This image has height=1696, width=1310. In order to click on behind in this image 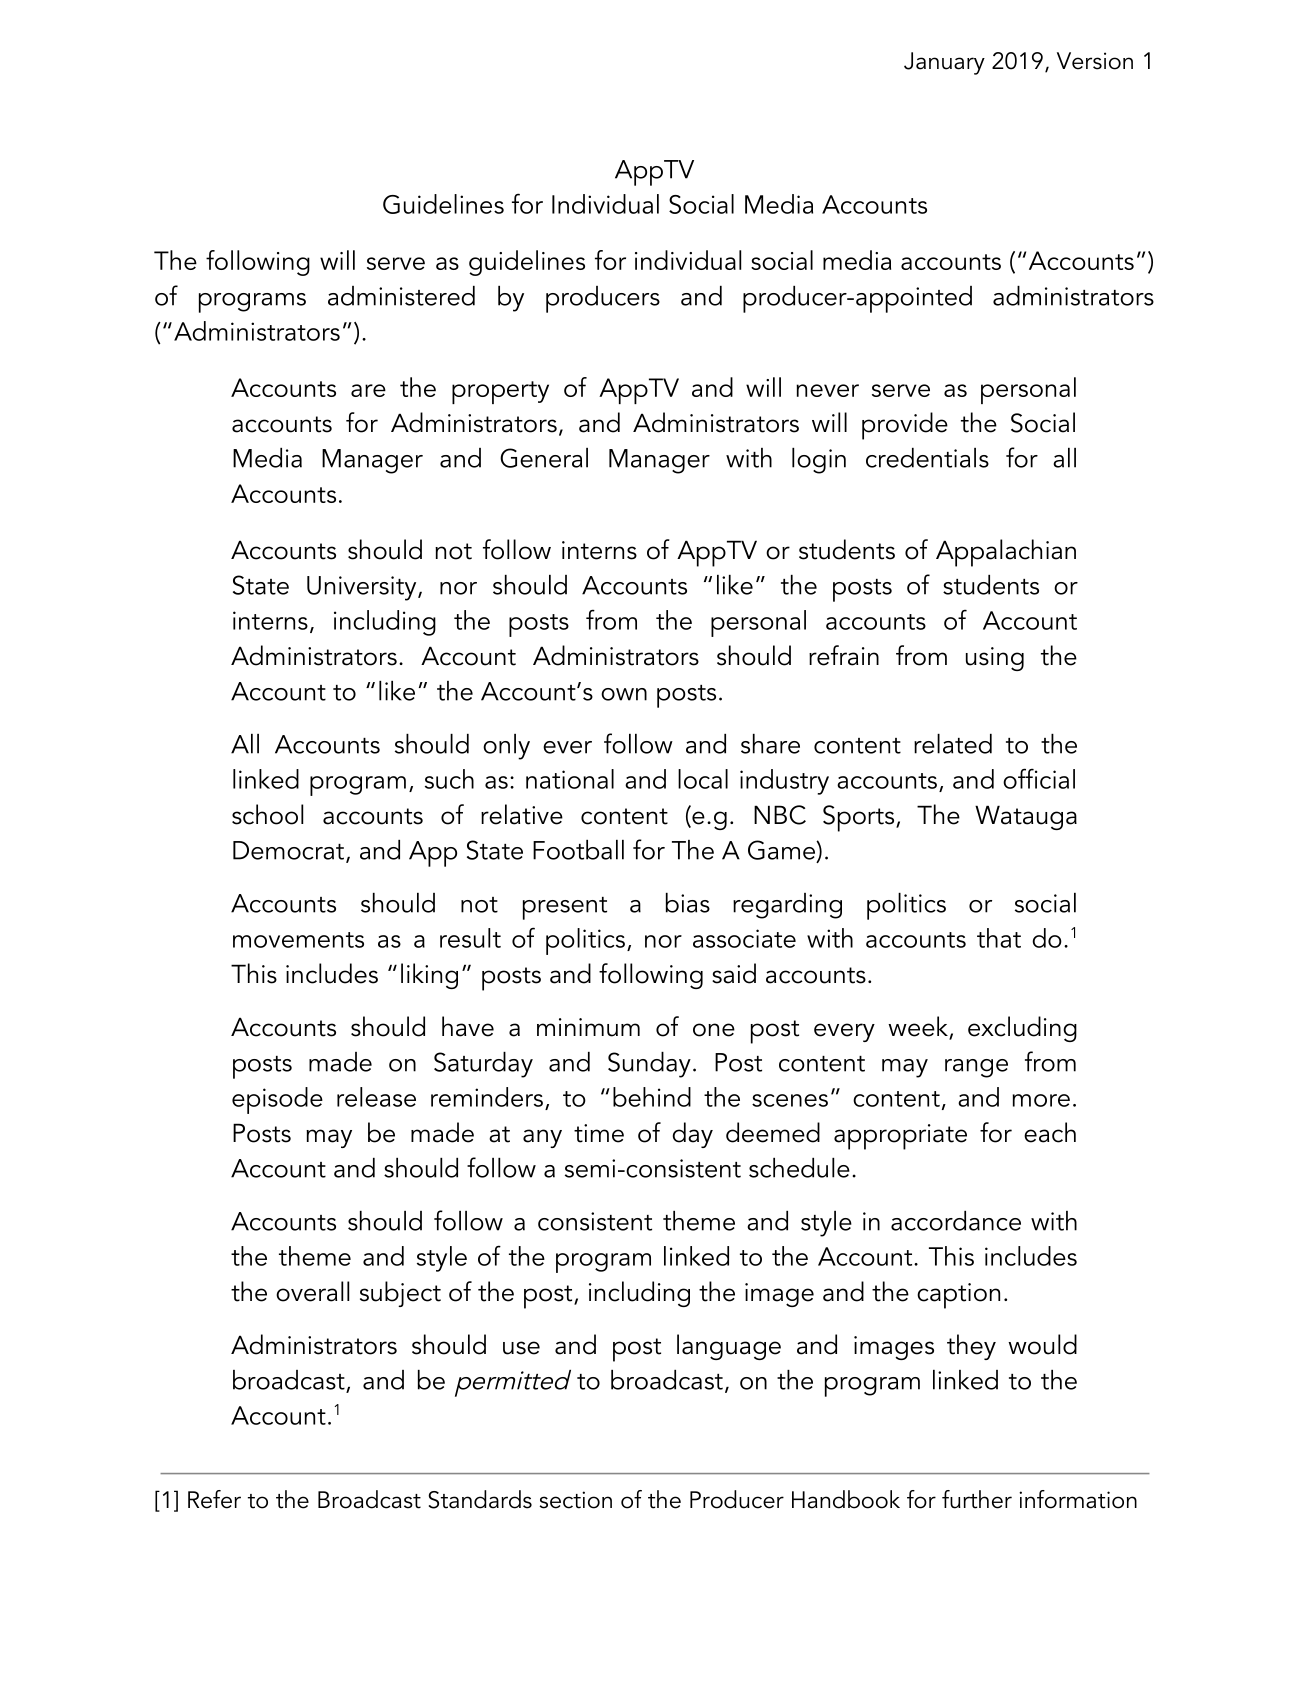, I will do `click(652, 1097)`.
